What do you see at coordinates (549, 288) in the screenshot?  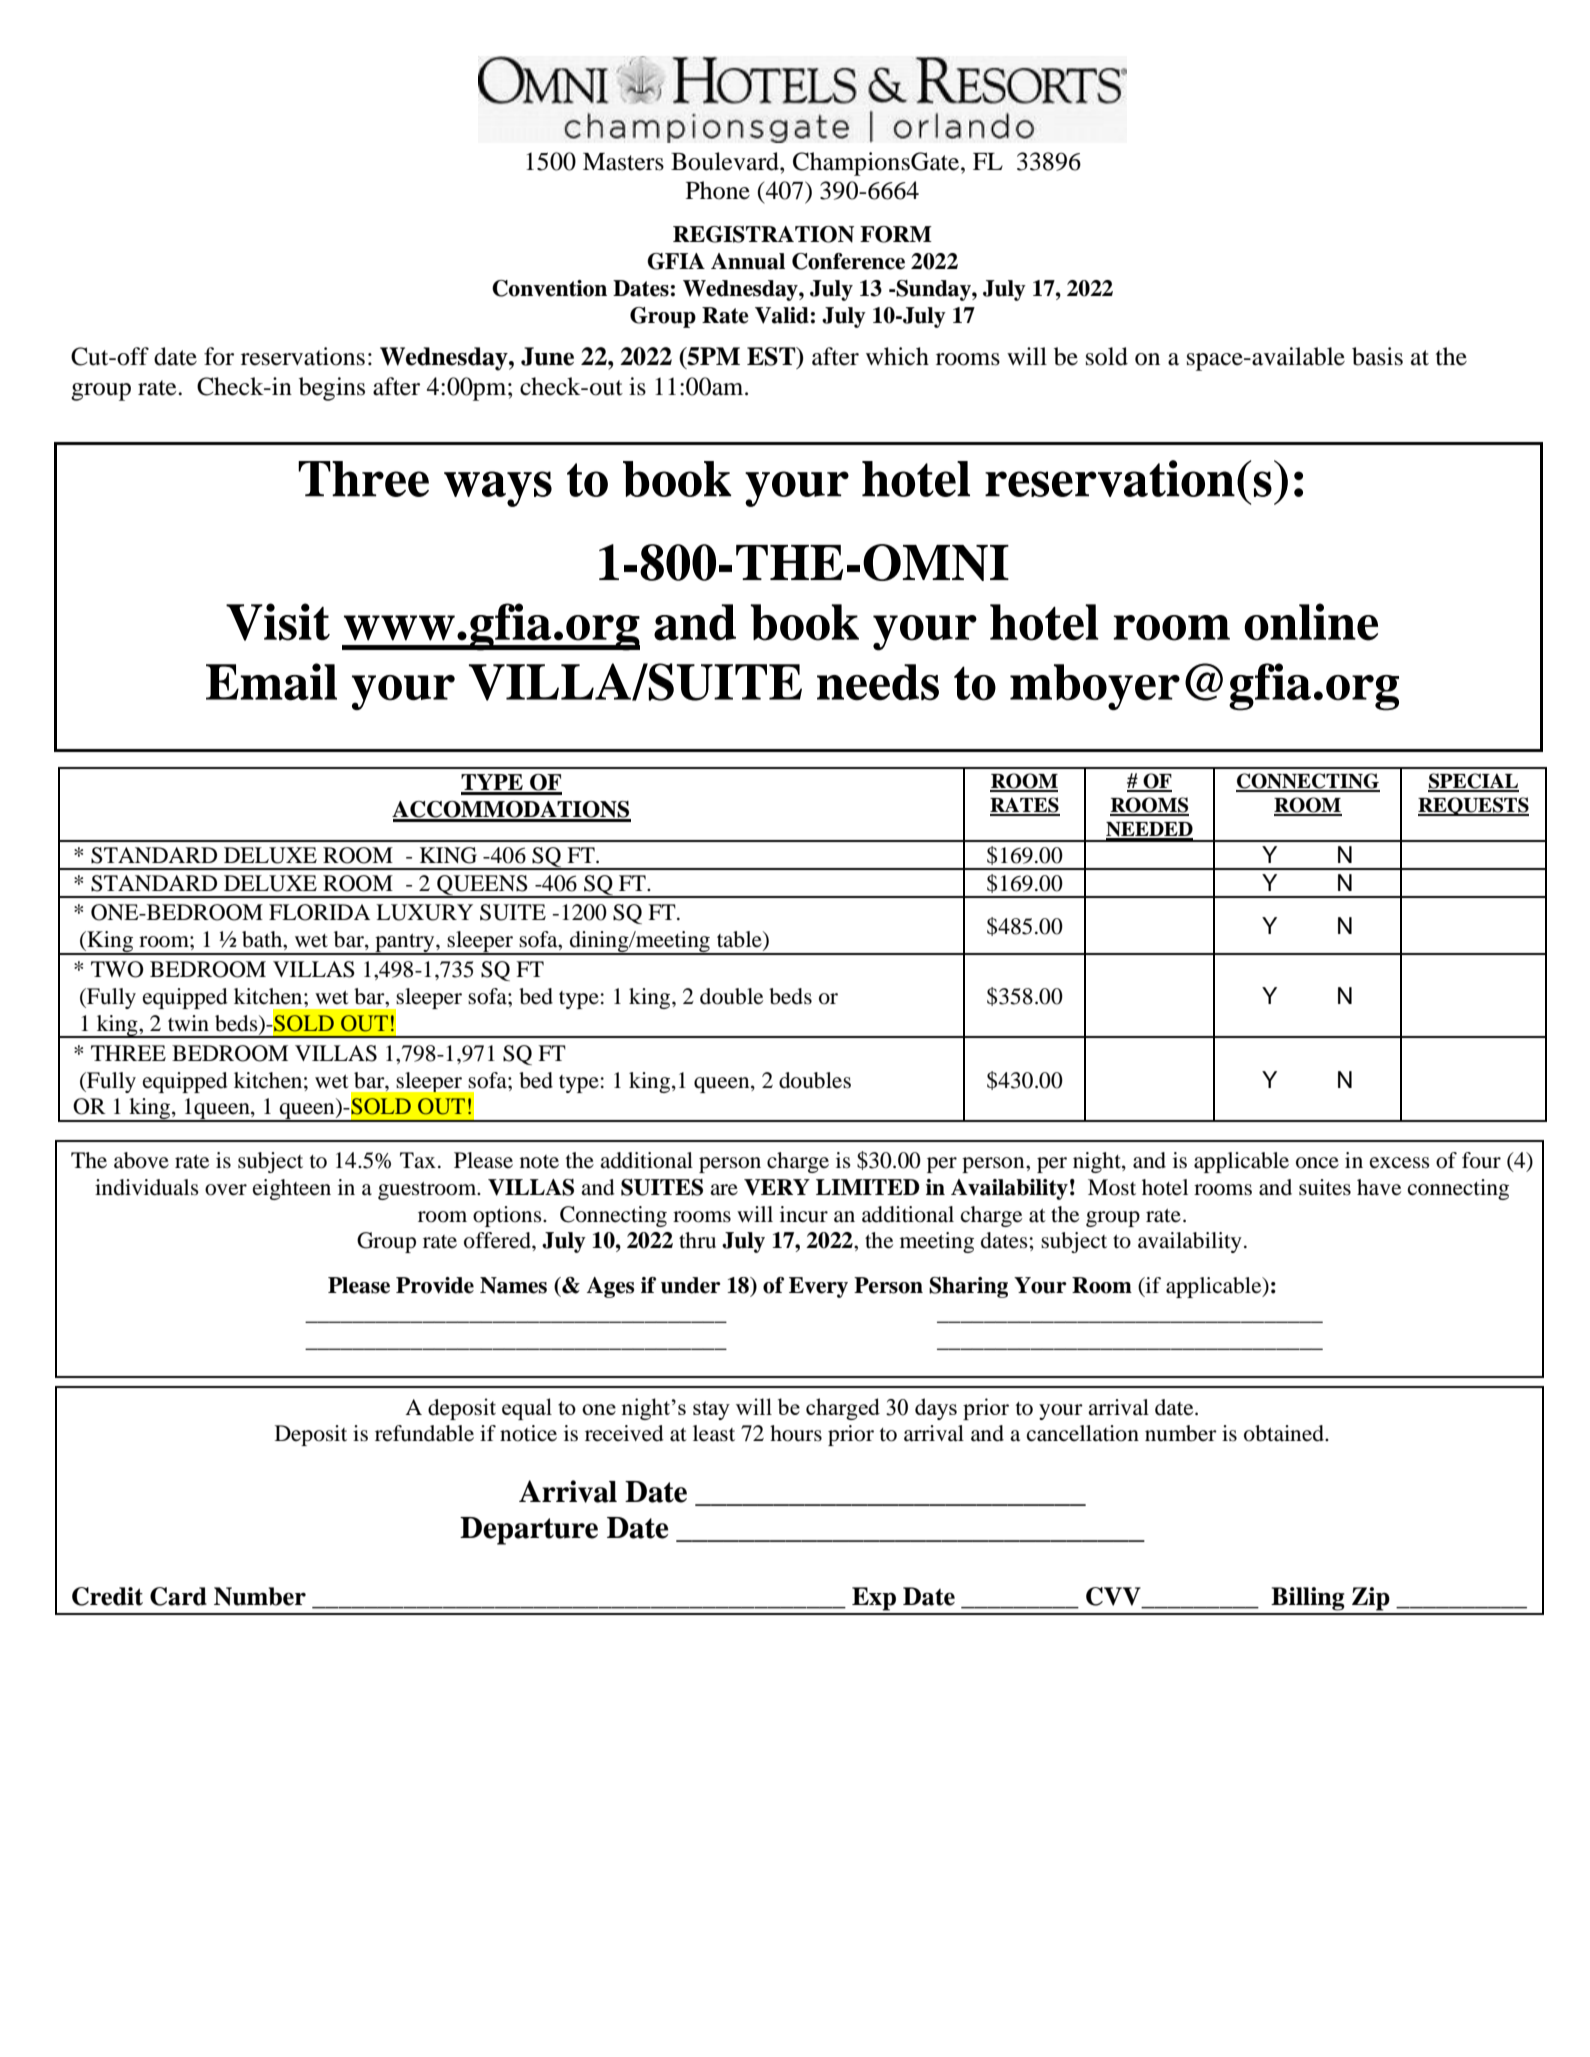 I see `Convention` at bounding box center [549, 288].
